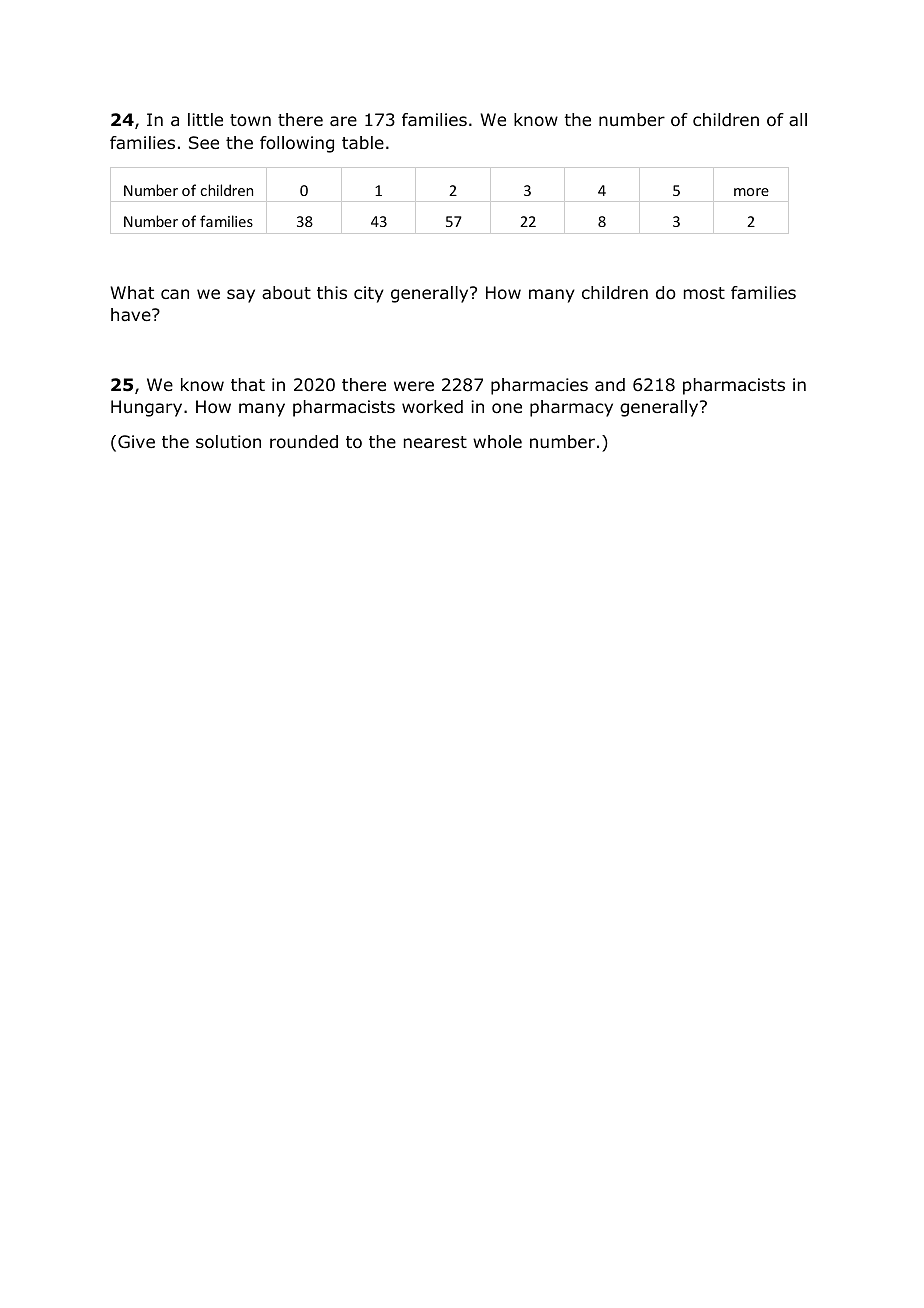  What do you see at coordinates (241, 296) in the document?
I see `say` at bounding box center [241, 296].
